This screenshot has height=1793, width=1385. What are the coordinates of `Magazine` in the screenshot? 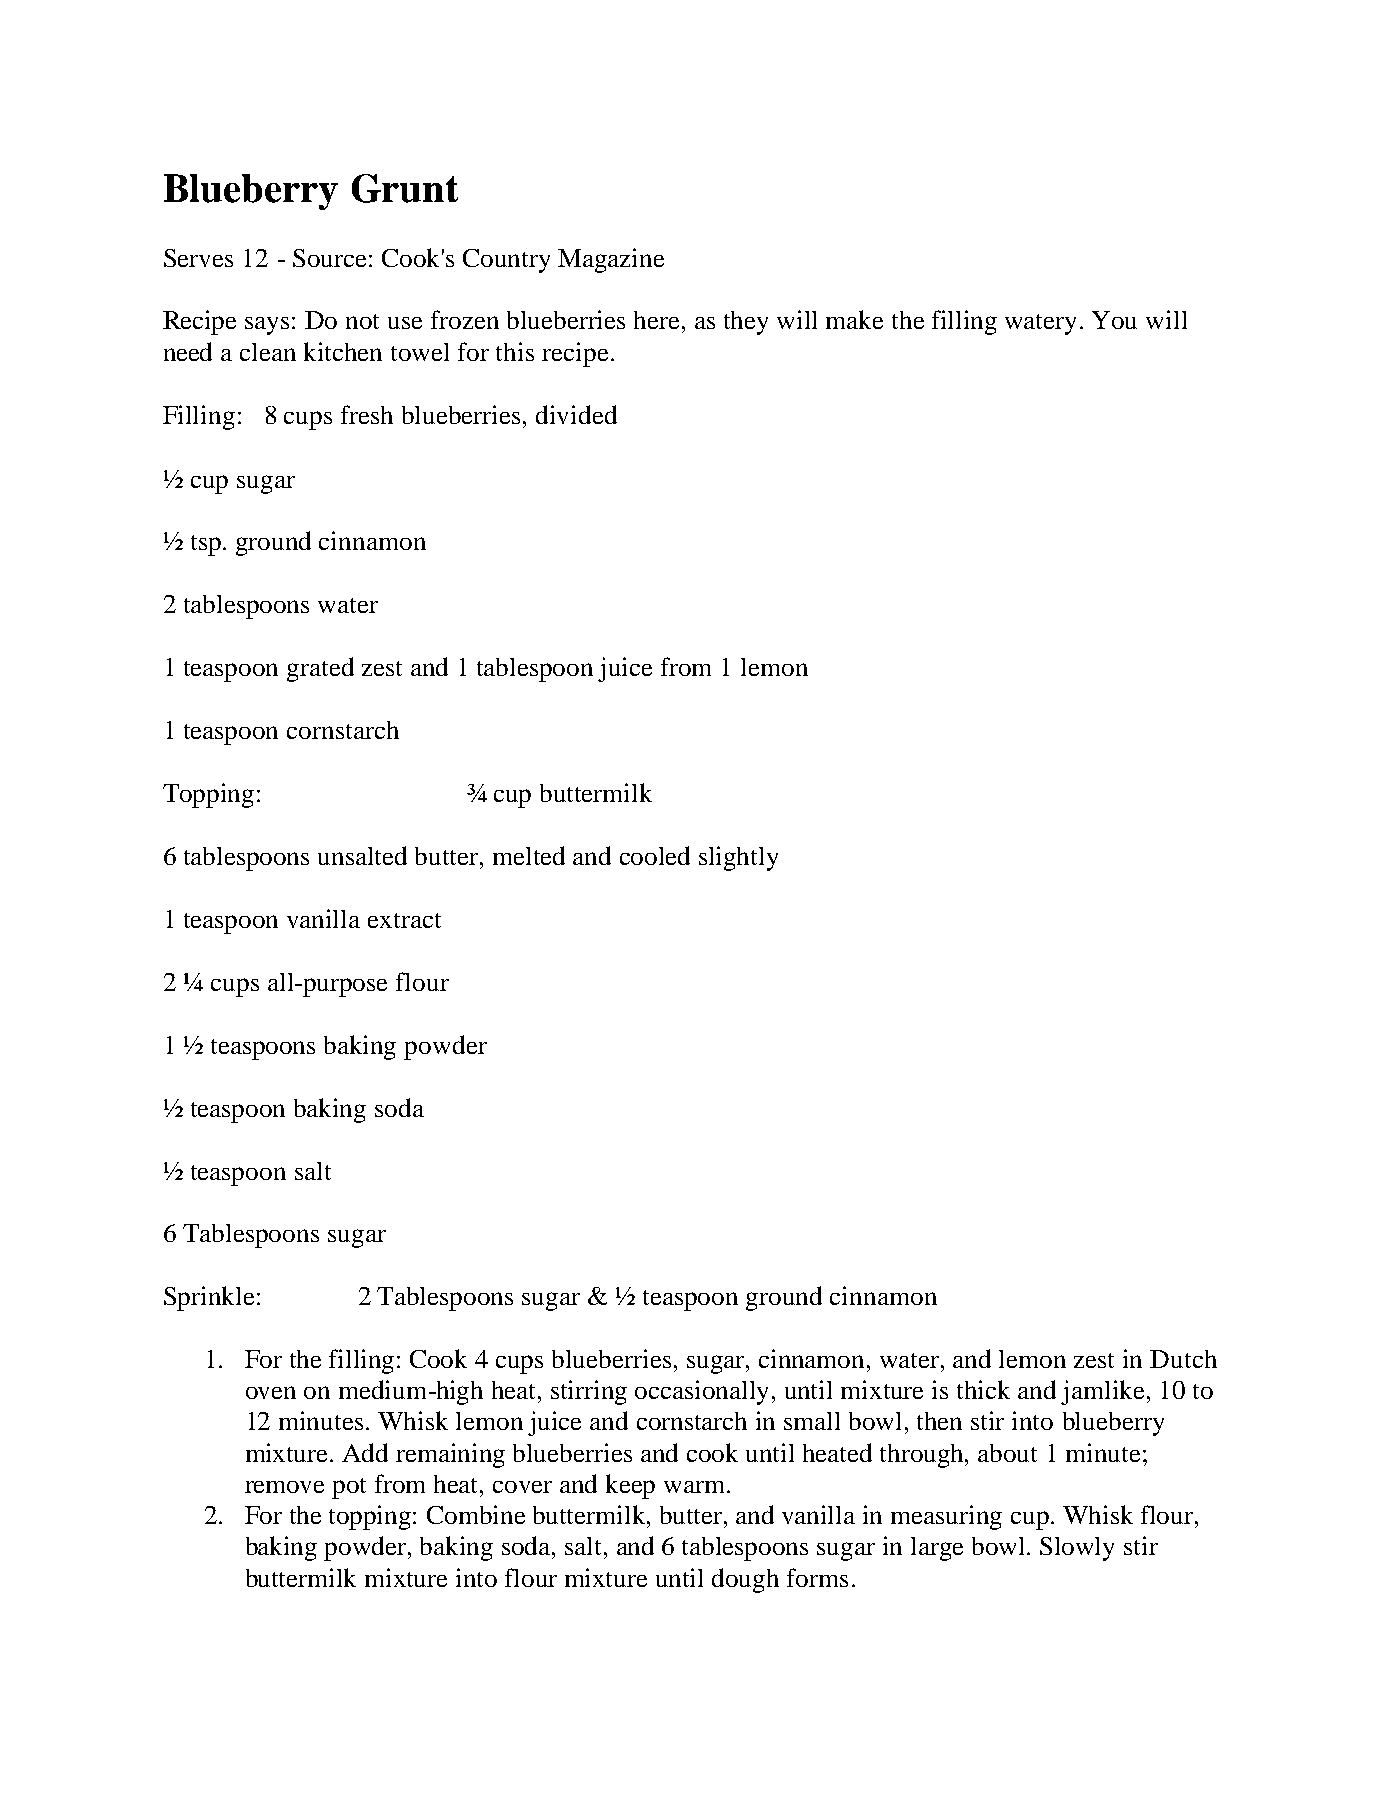 It's located at (611, 260).
